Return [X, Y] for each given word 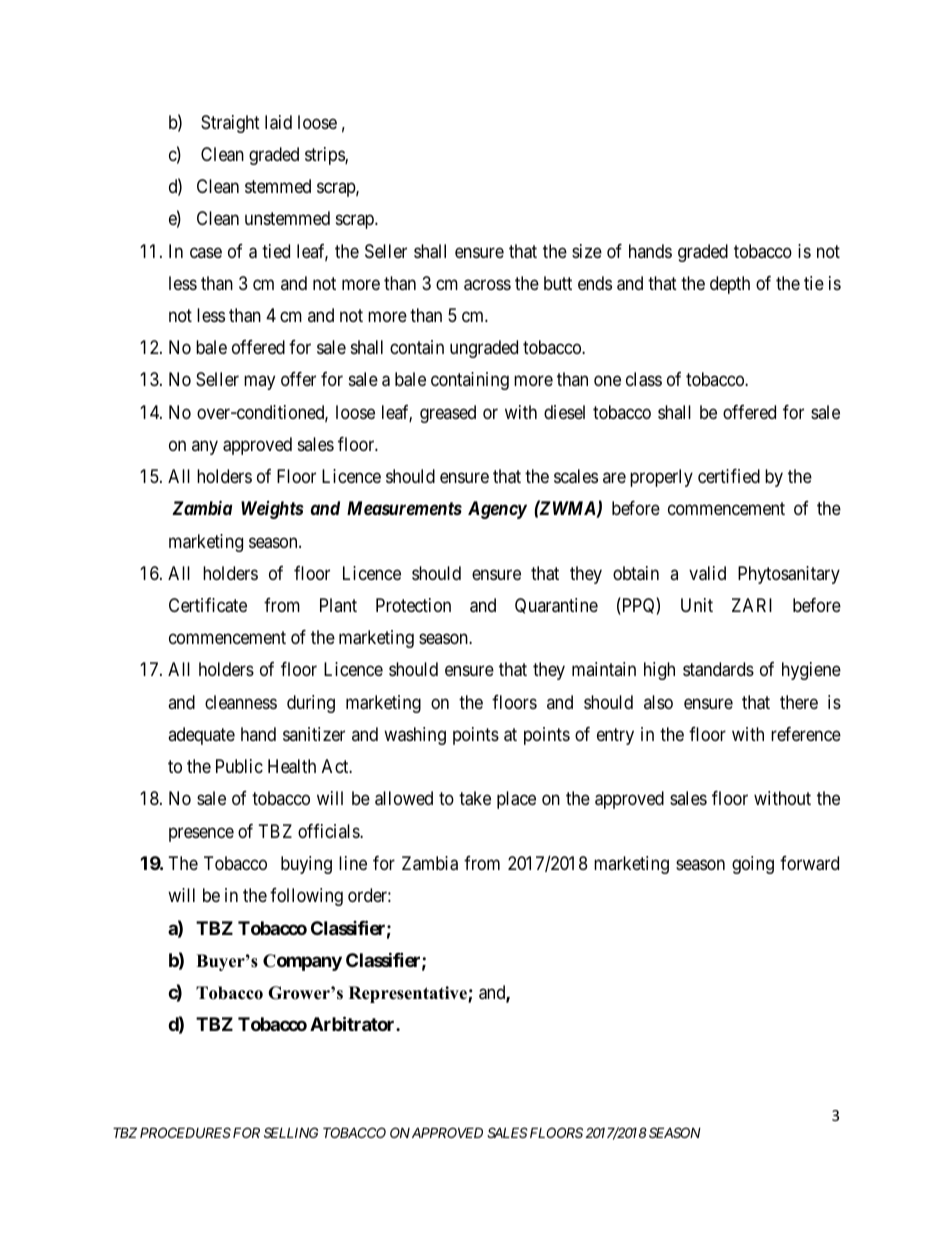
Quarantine [556, 606]
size [587, 251]
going [753, 865]
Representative [409, 994]
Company [302, 962]
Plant [338, 605]
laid [278, 122]
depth [730, 285]
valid [707, 573]
